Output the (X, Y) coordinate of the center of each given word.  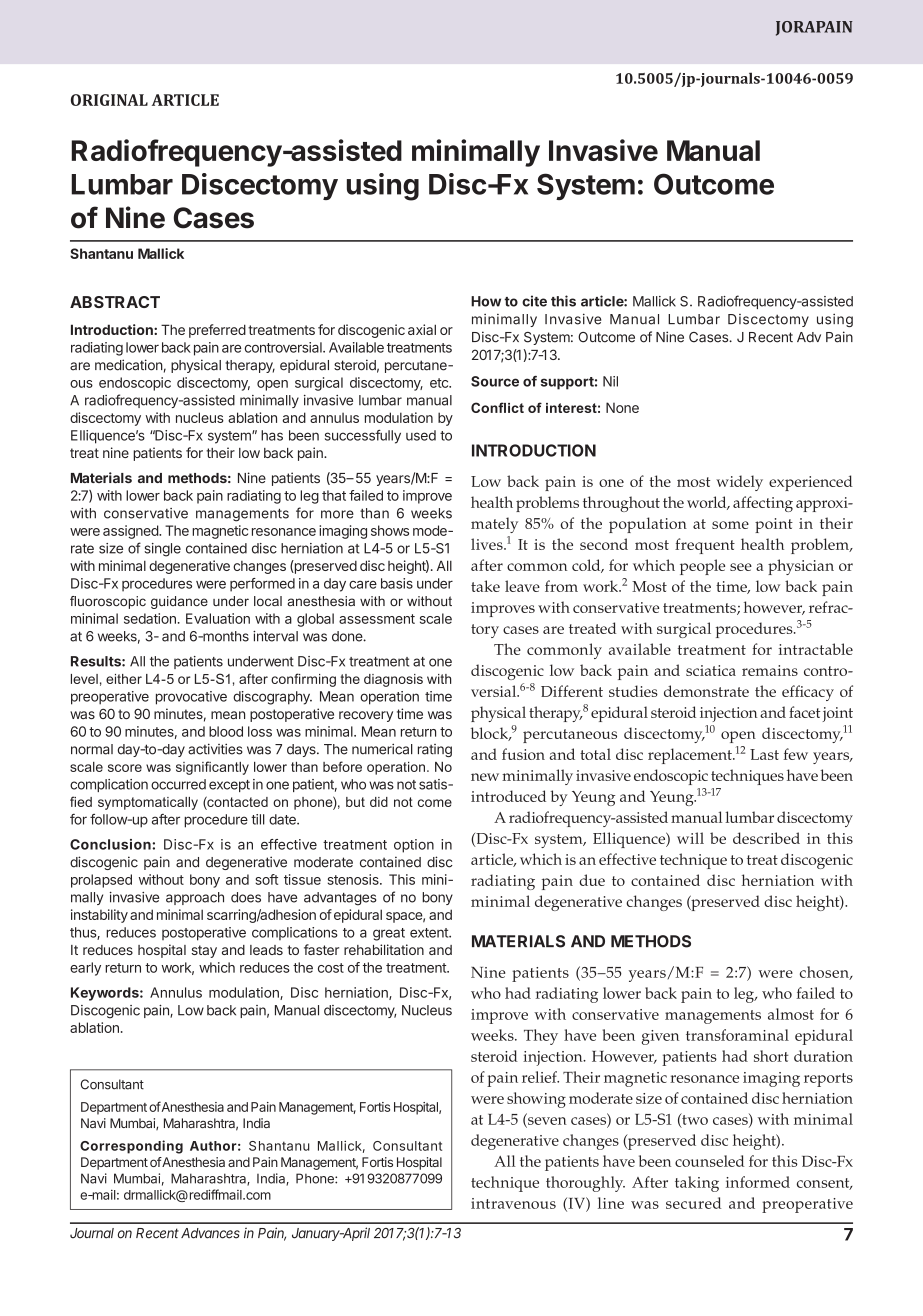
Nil (610, 381)
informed (758, 1182)
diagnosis (393, 680)
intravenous (513, 1203)
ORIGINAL (109, 100)
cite (534, 301)
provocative (191, 698)
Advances (210, 1233)
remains (770, 670)
